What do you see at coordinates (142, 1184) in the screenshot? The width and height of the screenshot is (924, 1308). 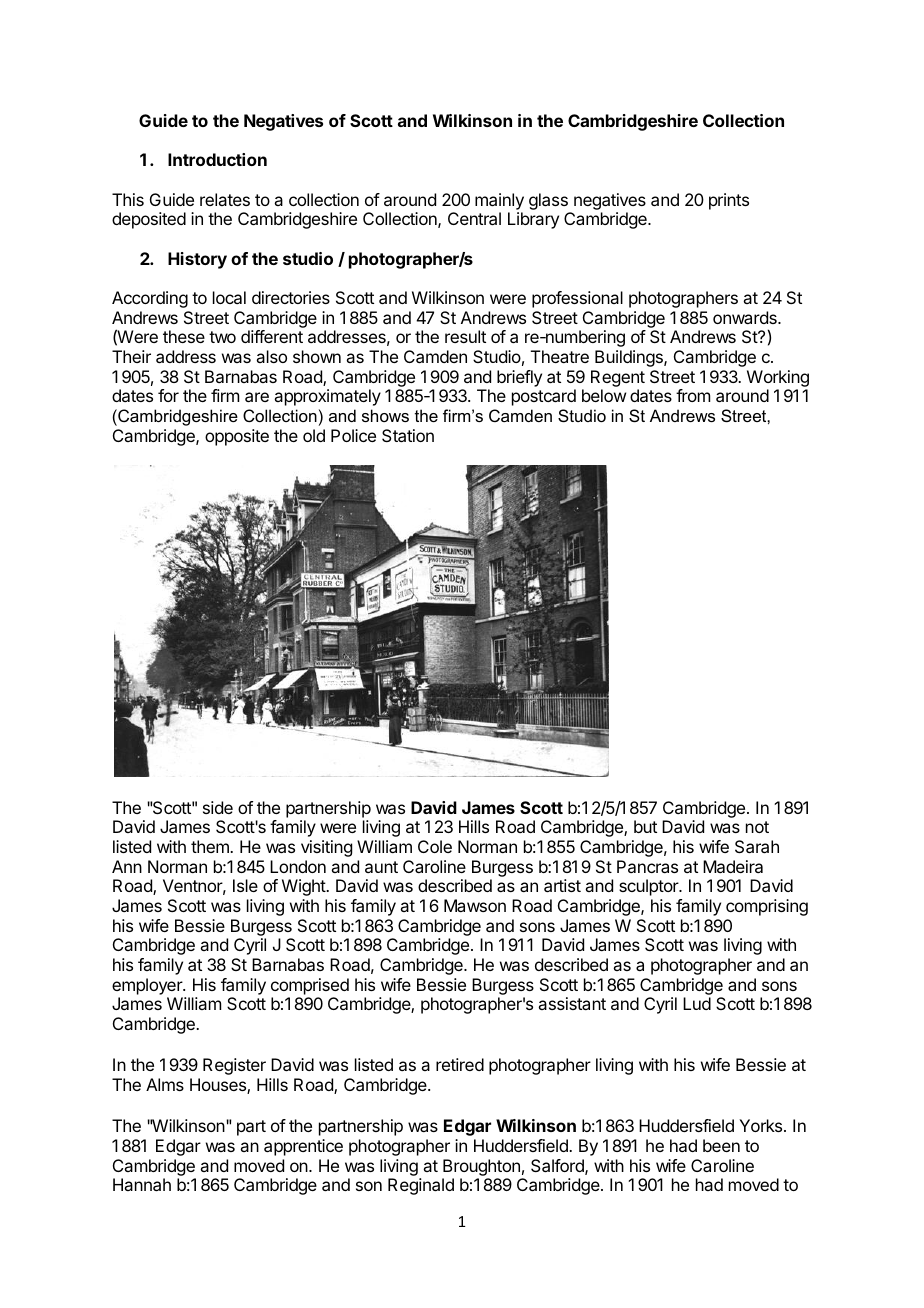 I see `Hannah` at bounding box center [142, 1184].
